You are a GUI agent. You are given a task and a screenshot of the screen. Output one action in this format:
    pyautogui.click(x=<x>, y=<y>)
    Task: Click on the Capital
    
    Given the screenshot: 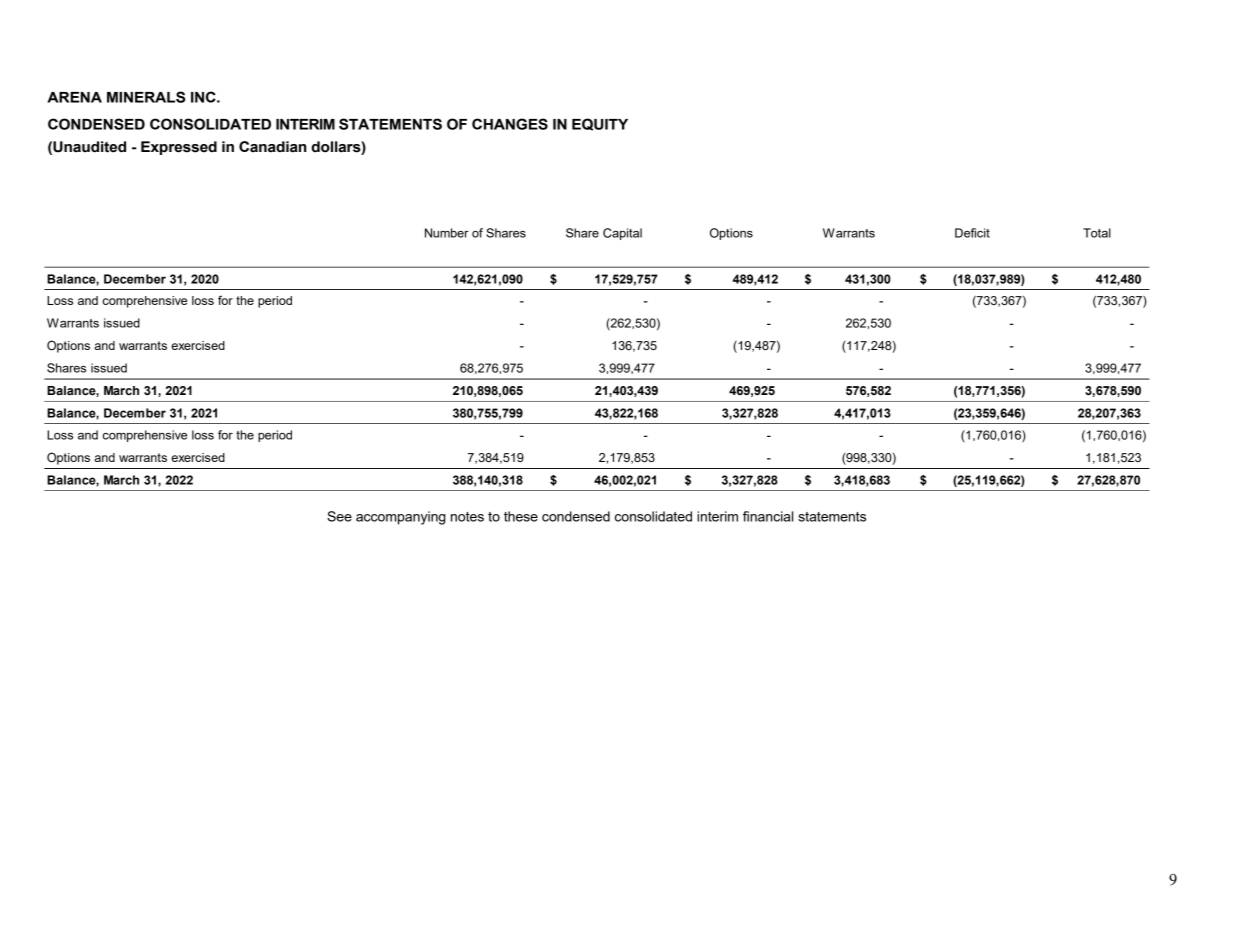 What is the action you would take?
    pyautogui.click(x=622, y=234)
